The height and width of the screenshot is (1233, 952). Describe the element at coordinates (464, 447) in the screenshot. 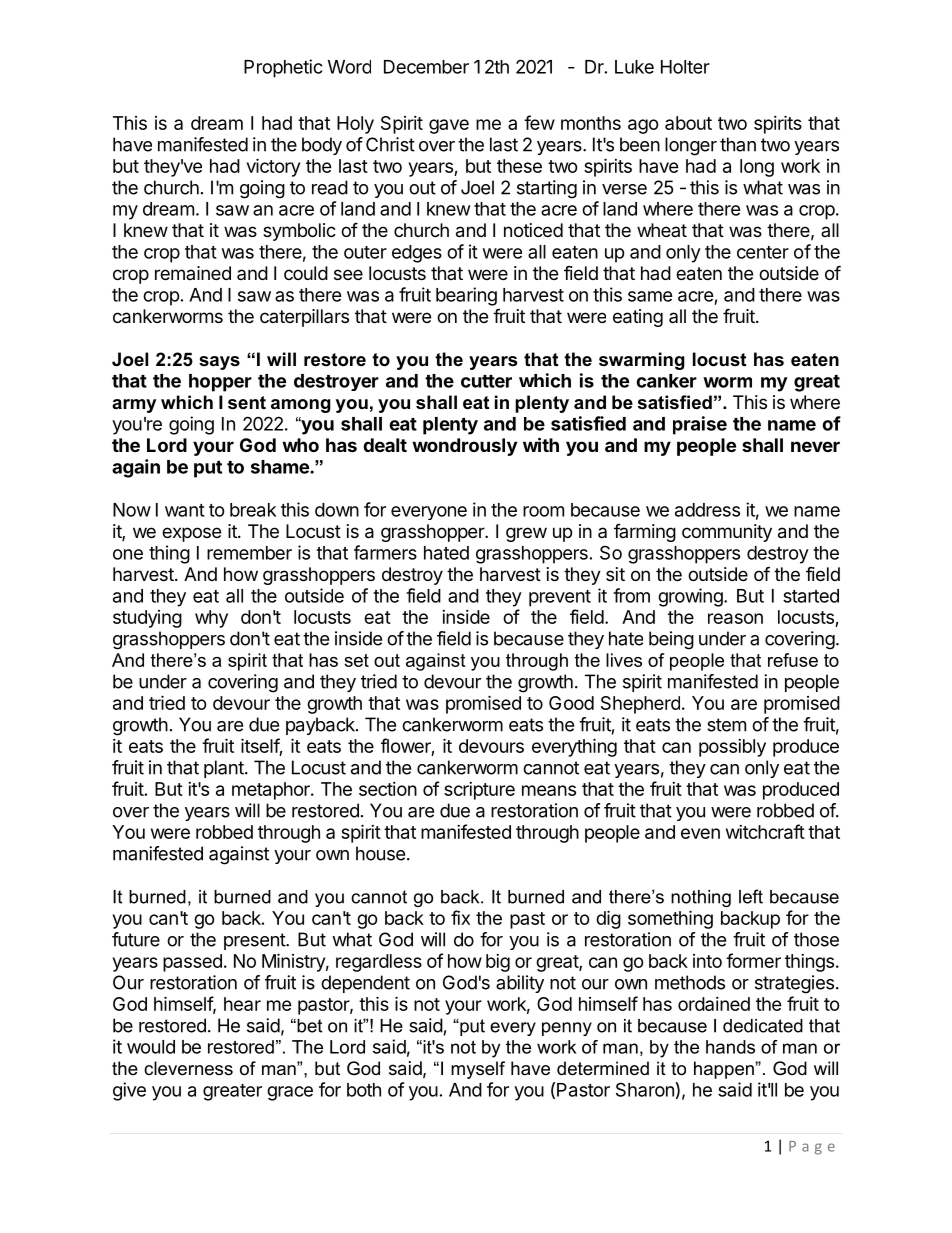

I see `wondrously` at that location.
